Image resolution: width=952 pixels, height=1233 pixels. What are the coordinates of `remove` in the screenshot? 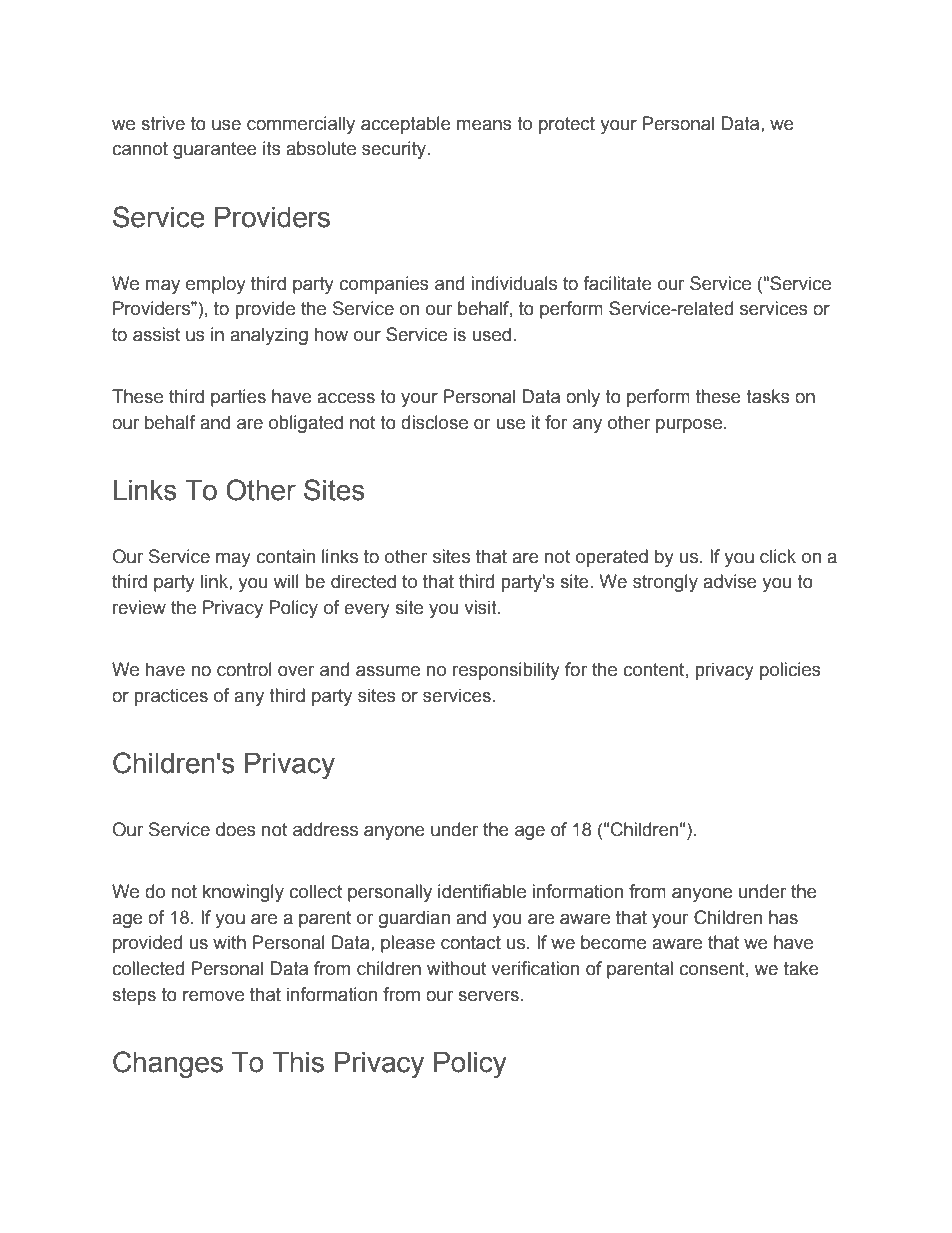 It's located at (213, 996).
